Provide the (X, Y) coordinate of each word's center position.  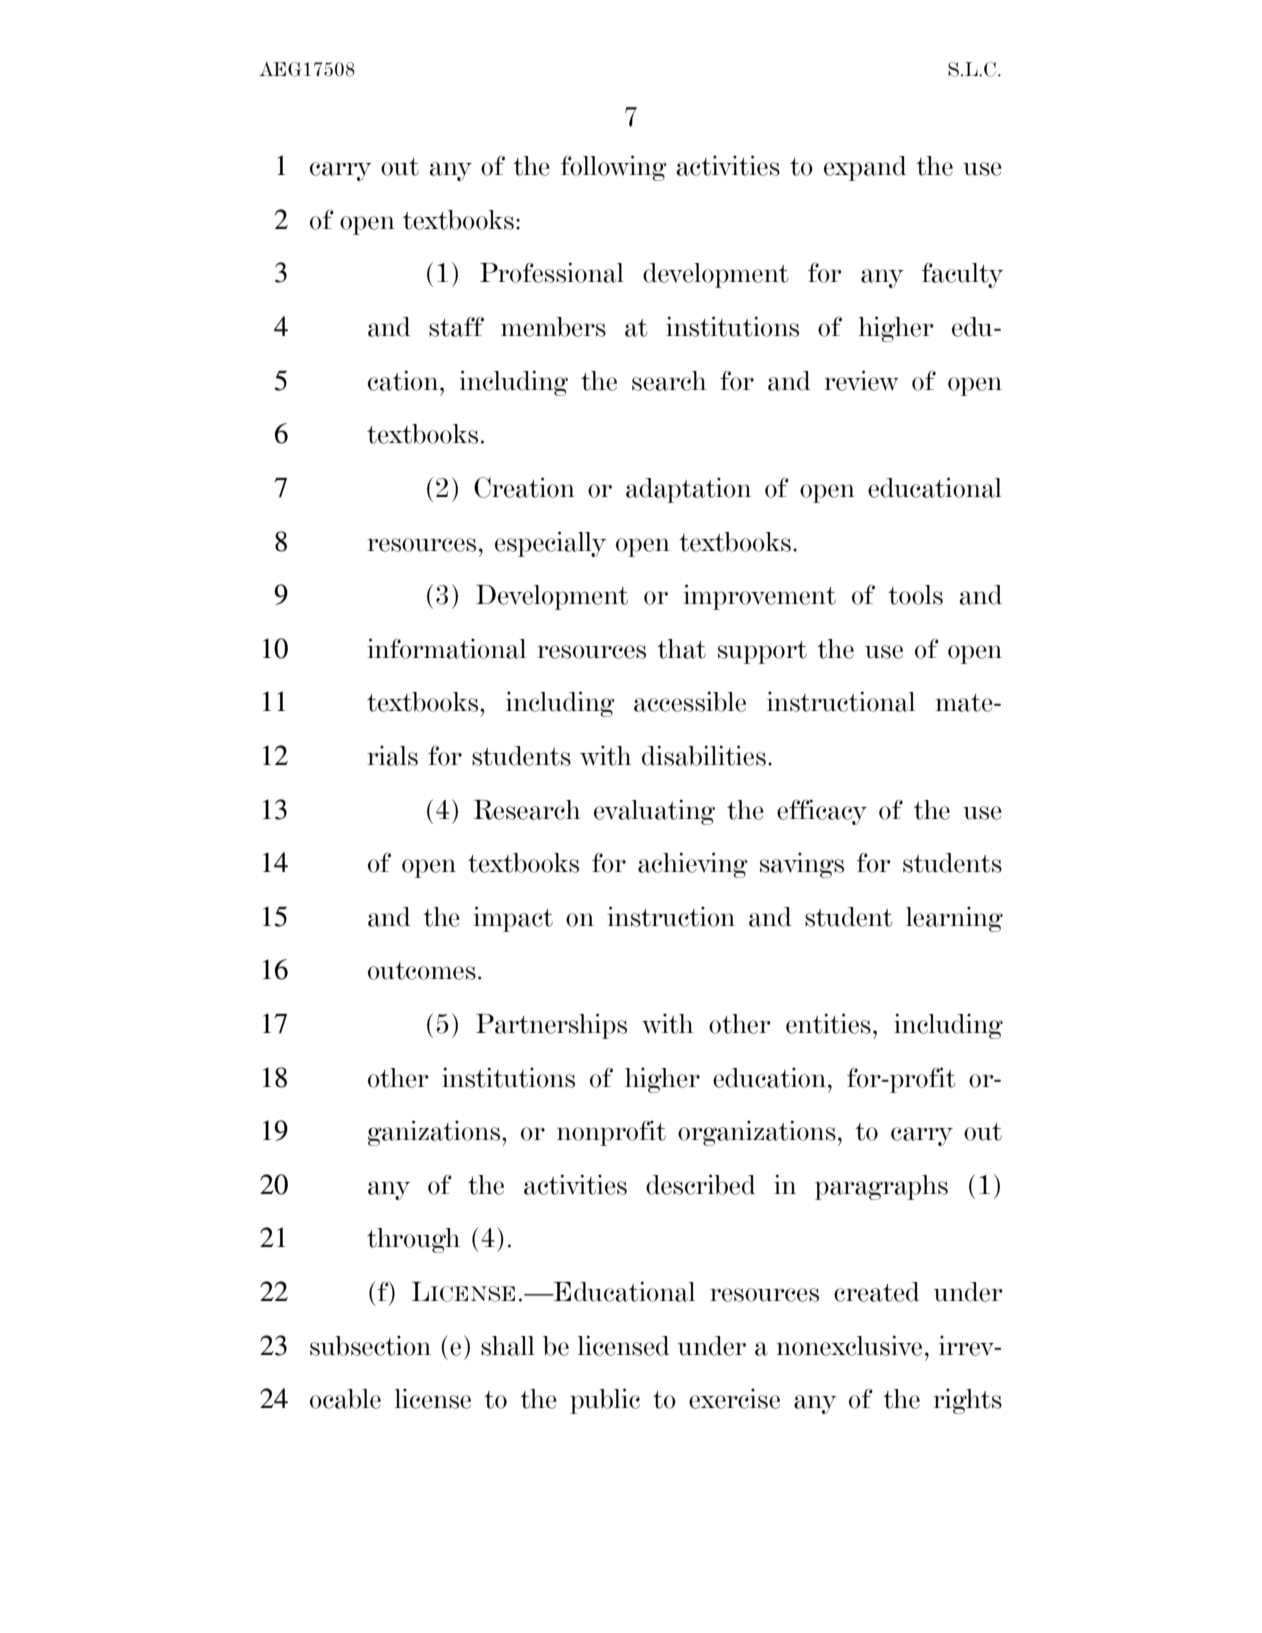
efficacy (822, 812)
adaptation (688, 490)
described (701, 1184)
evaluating (654, 812)
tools (915, 595)
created (877, 1292)
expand (865, 168)
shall (508, 1346)
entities (828, 1023)
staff (456, 327)
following (614, 168)
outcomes (422, 971)
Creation (524, 487)
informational (446, 648)
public (605, 1401)
